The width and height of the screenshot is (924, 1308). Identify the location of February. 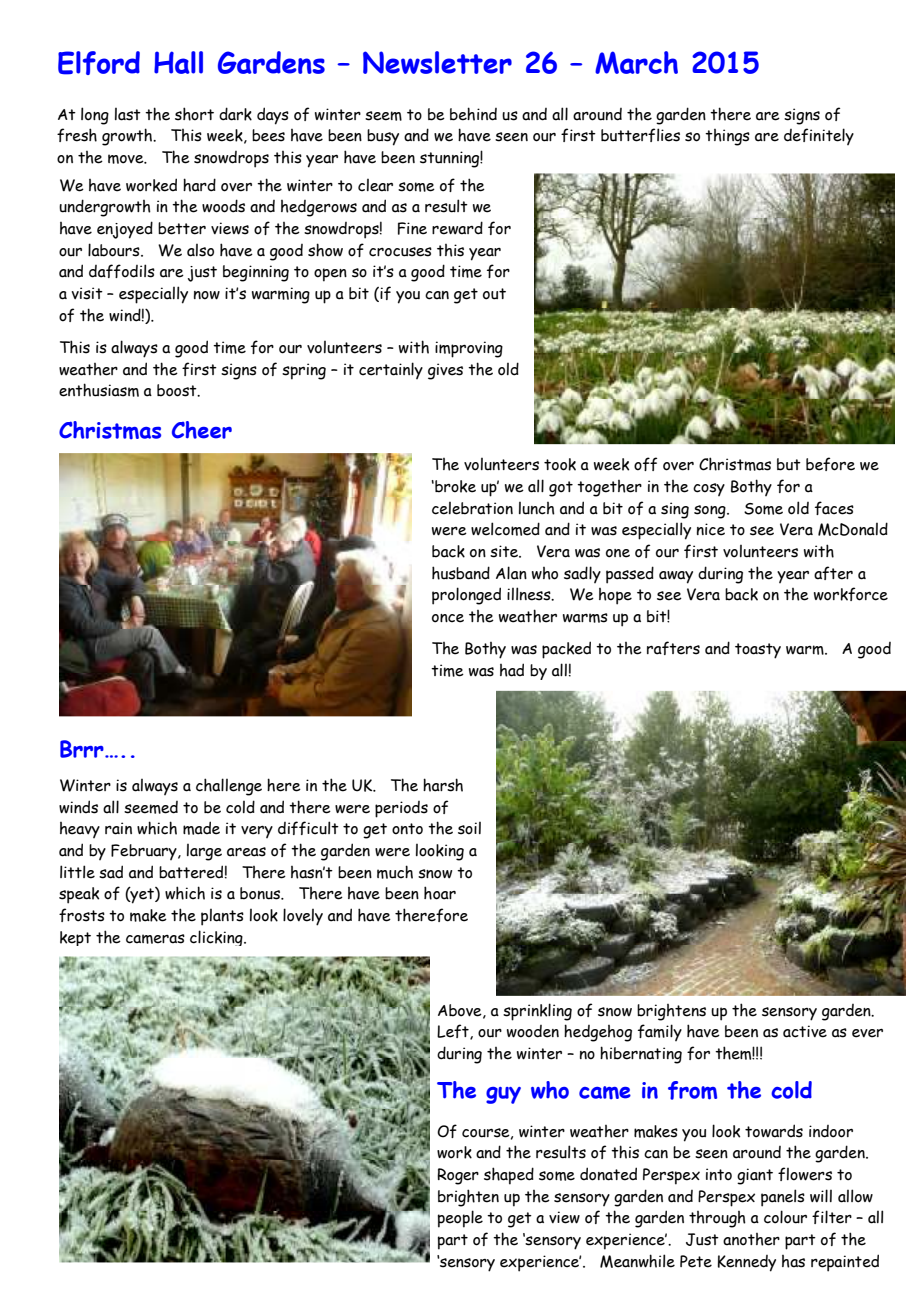
(145, 852).
